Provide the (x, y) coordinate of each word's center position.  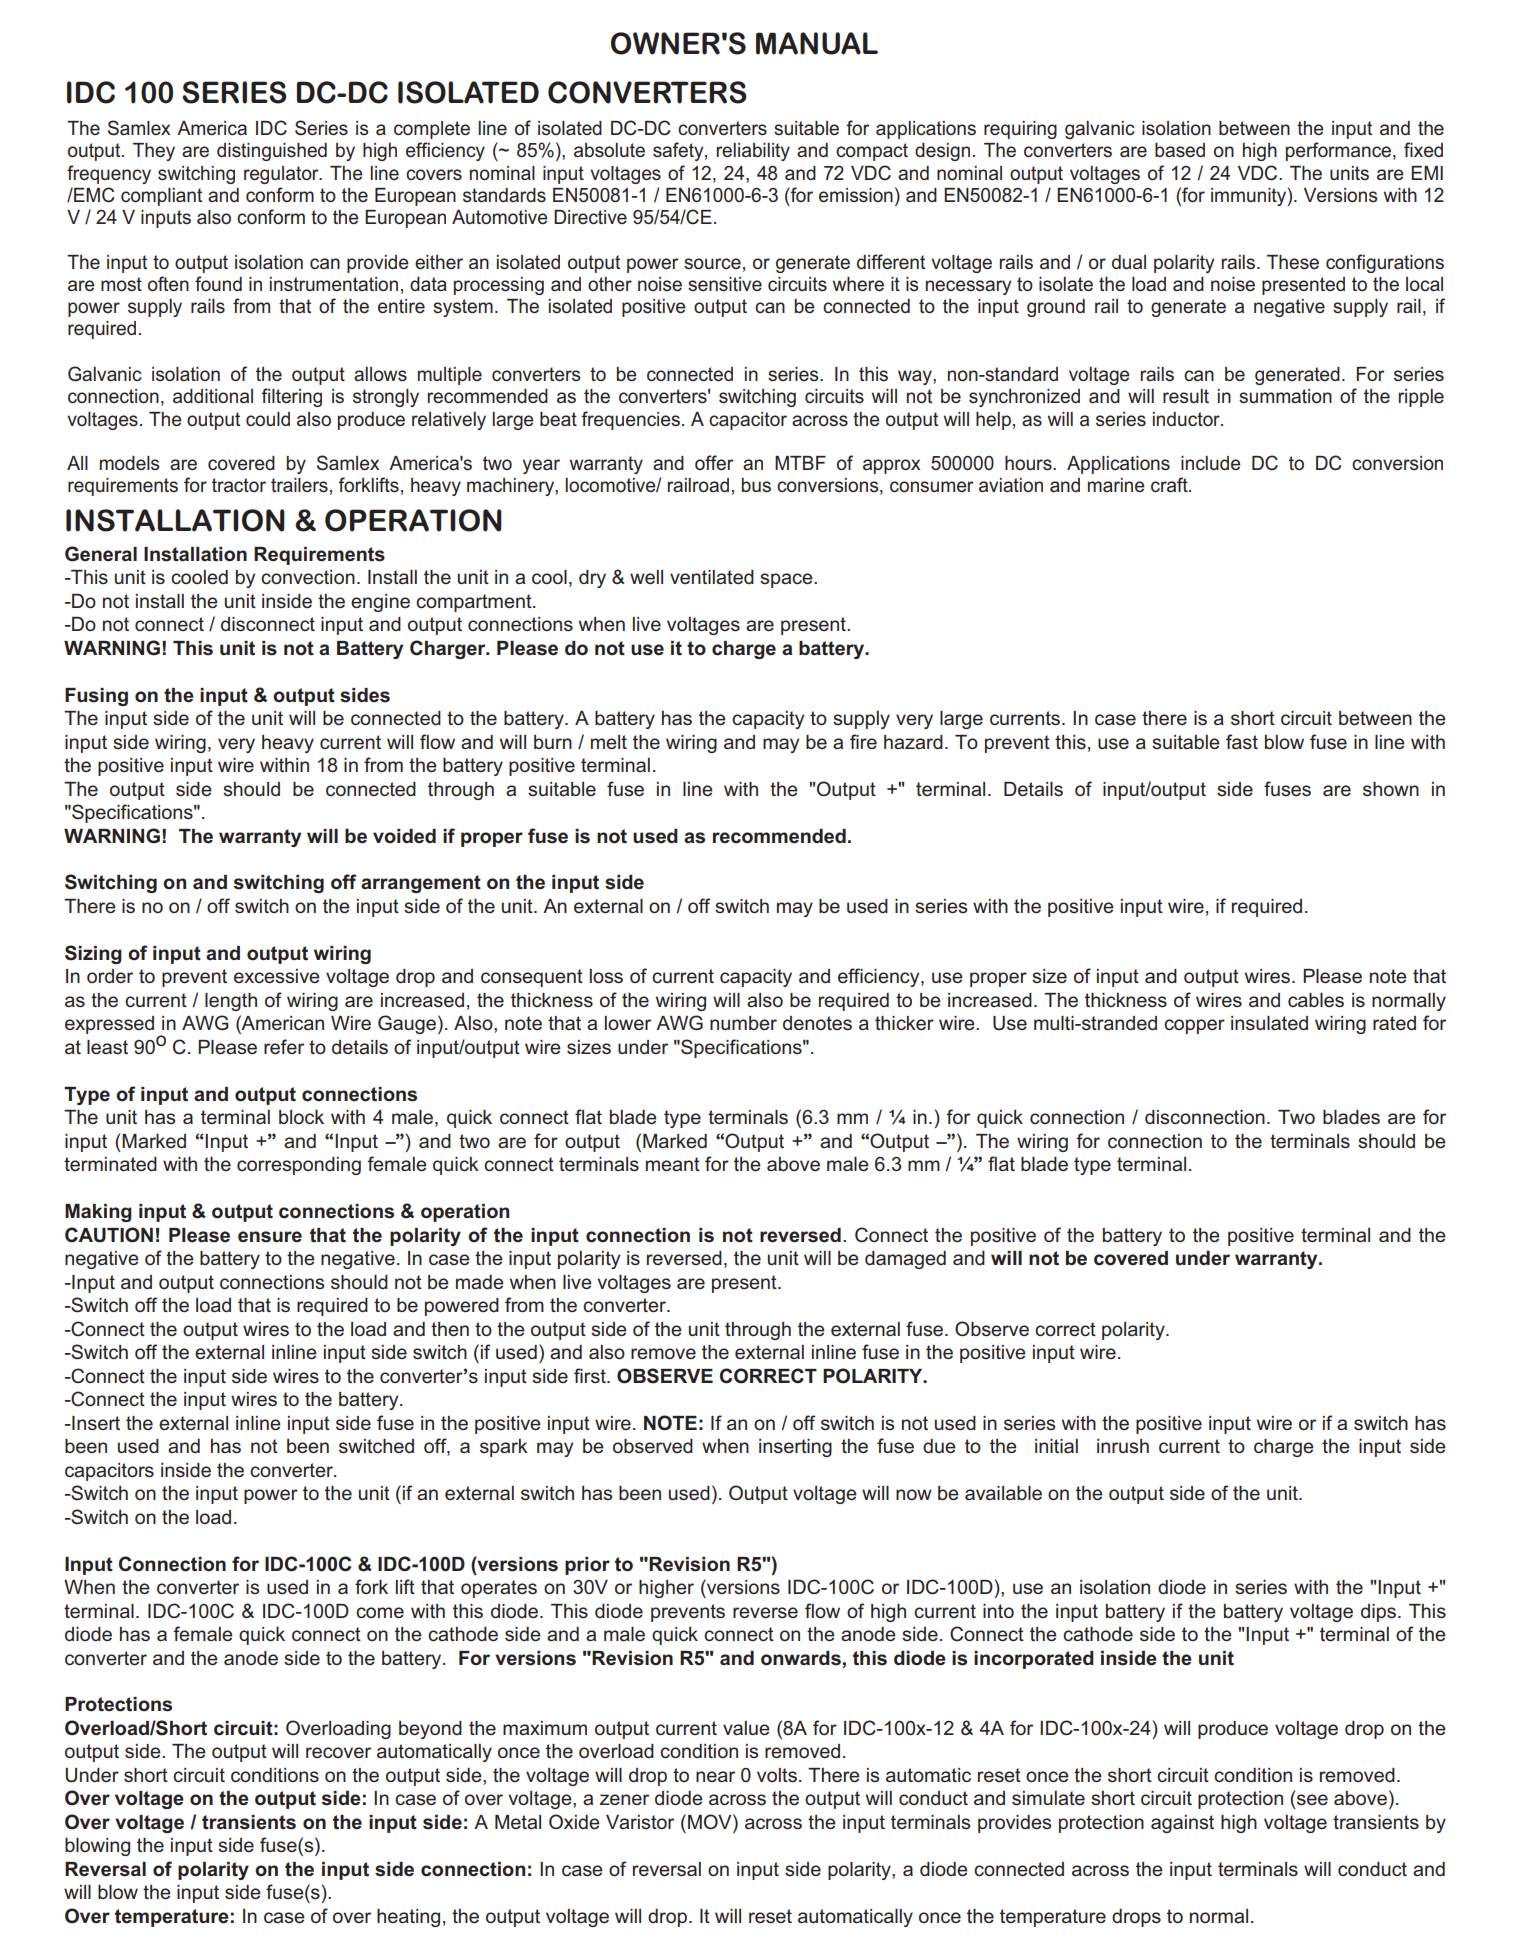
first (591, 1376)
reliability (753, 152)
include (1211, 463)
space (787, 580)
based (1180, 150)
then (450, 1329)
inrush (1123, 1446)
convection (308, 577)
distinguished (272, 152)
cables (1316, 1000)
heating (408, 1918)
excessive (277, 976)
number (743, 1023)
